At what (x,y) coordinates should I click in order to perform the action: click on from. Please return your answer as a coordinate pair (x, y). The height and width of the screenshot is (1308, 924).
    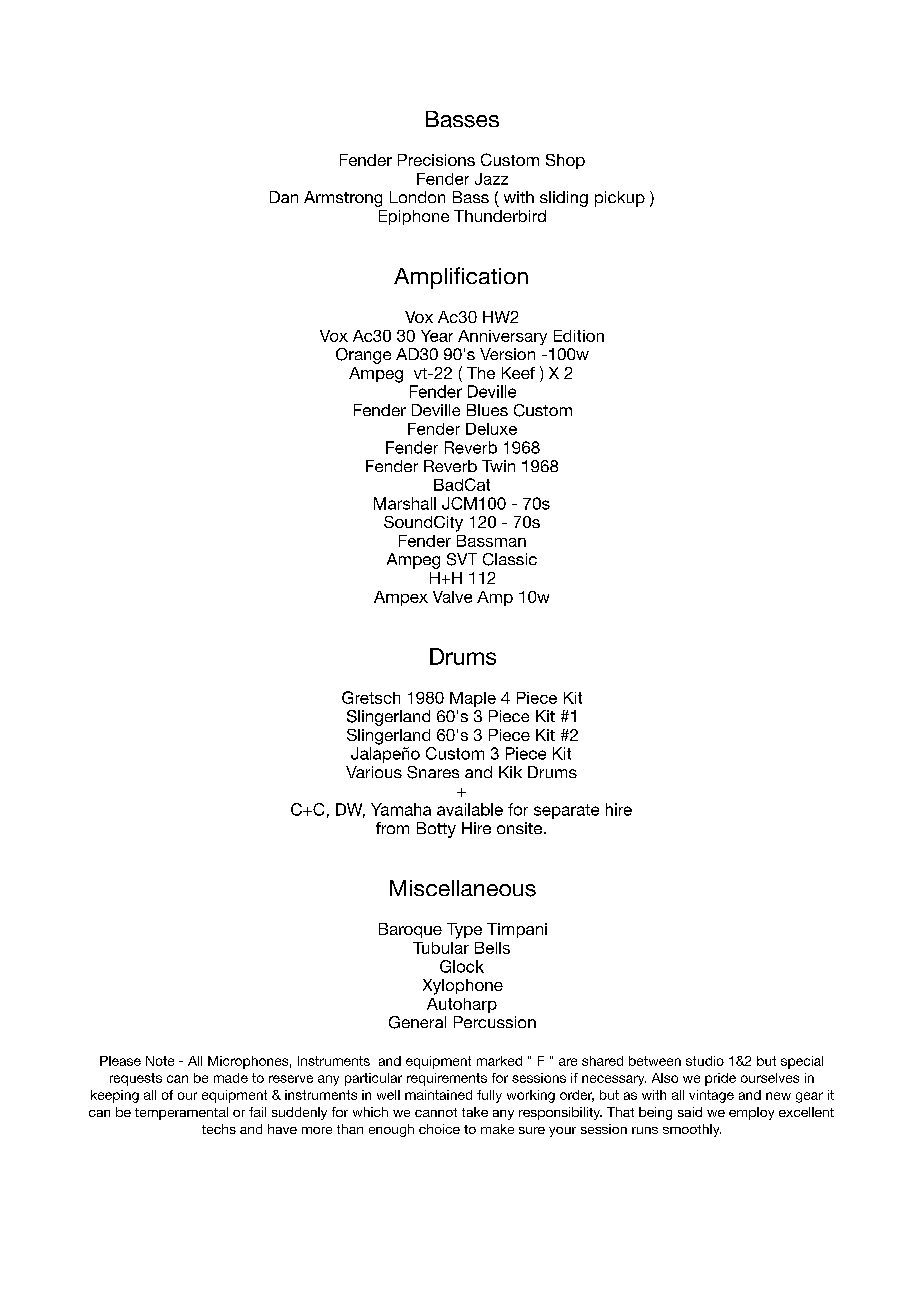
    Looking at the image, I should click on (392, 828).
